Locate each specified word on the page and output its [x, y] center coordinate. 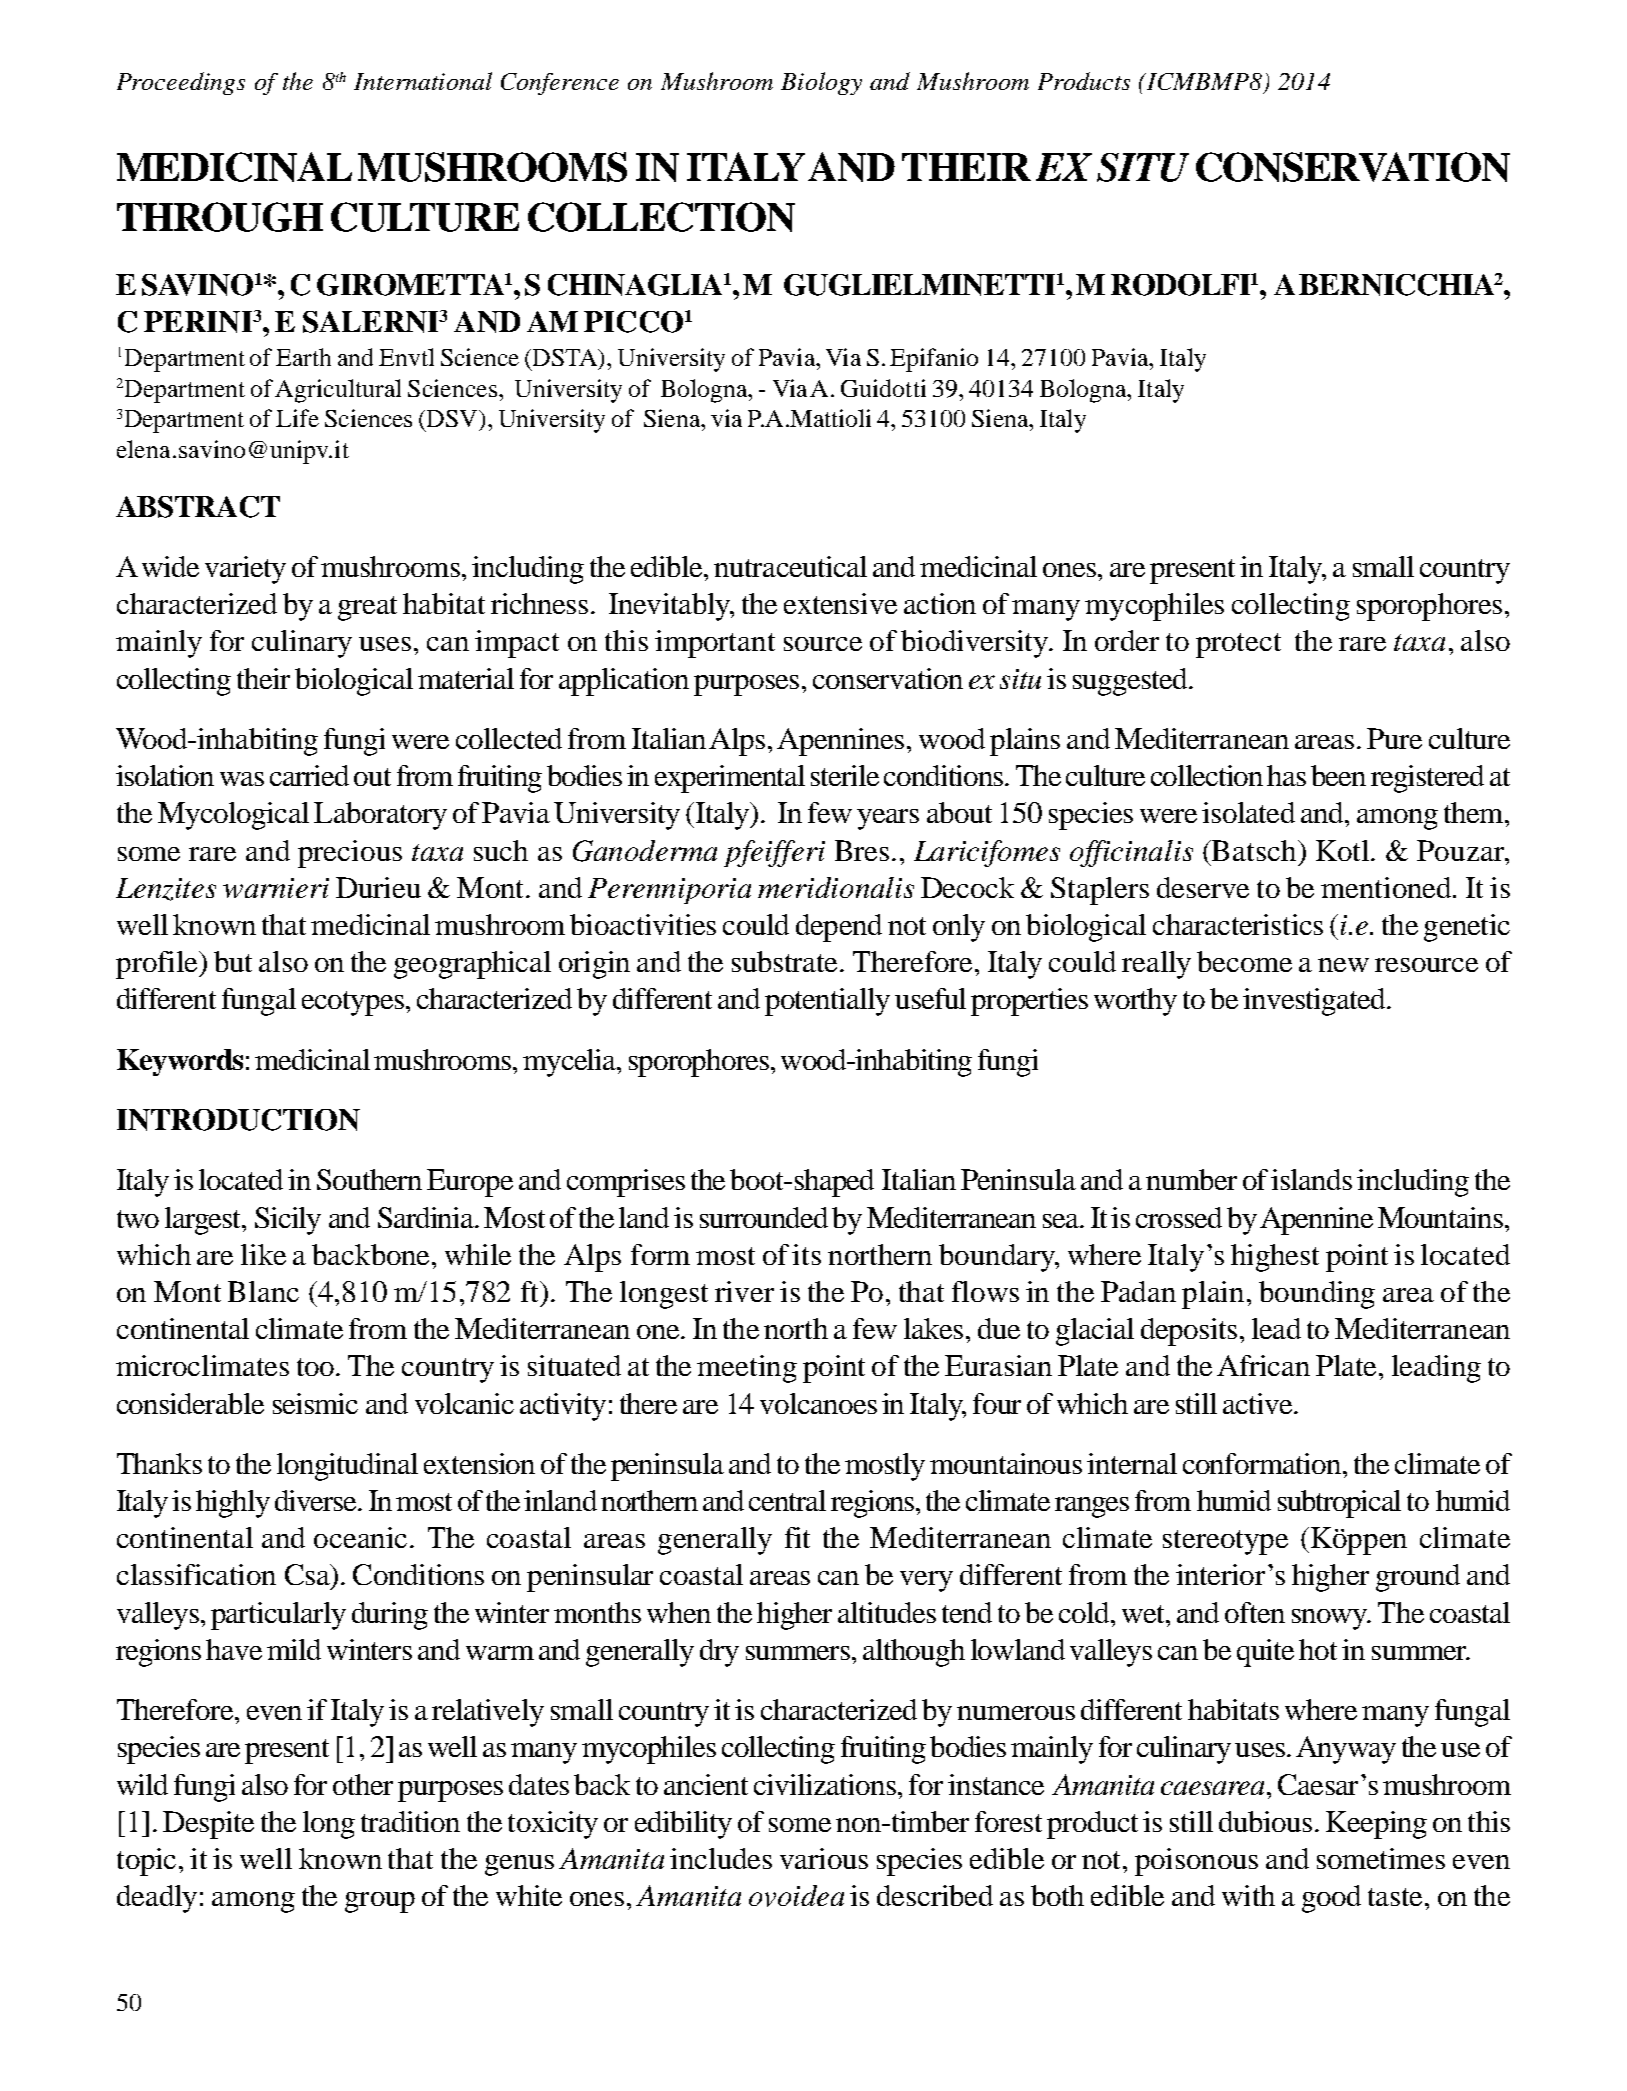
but [233, 961]
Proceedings [181, 83]
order [1127, 640]
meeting [747, 1369]
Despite [208, 1825]
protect [1238, 645]
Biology [821, 83]
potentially [827, 1002]
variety [245, 570]
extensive [840, 603]
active [1257, 1403]
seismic [315, 1403]
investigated [1315, 1002]
